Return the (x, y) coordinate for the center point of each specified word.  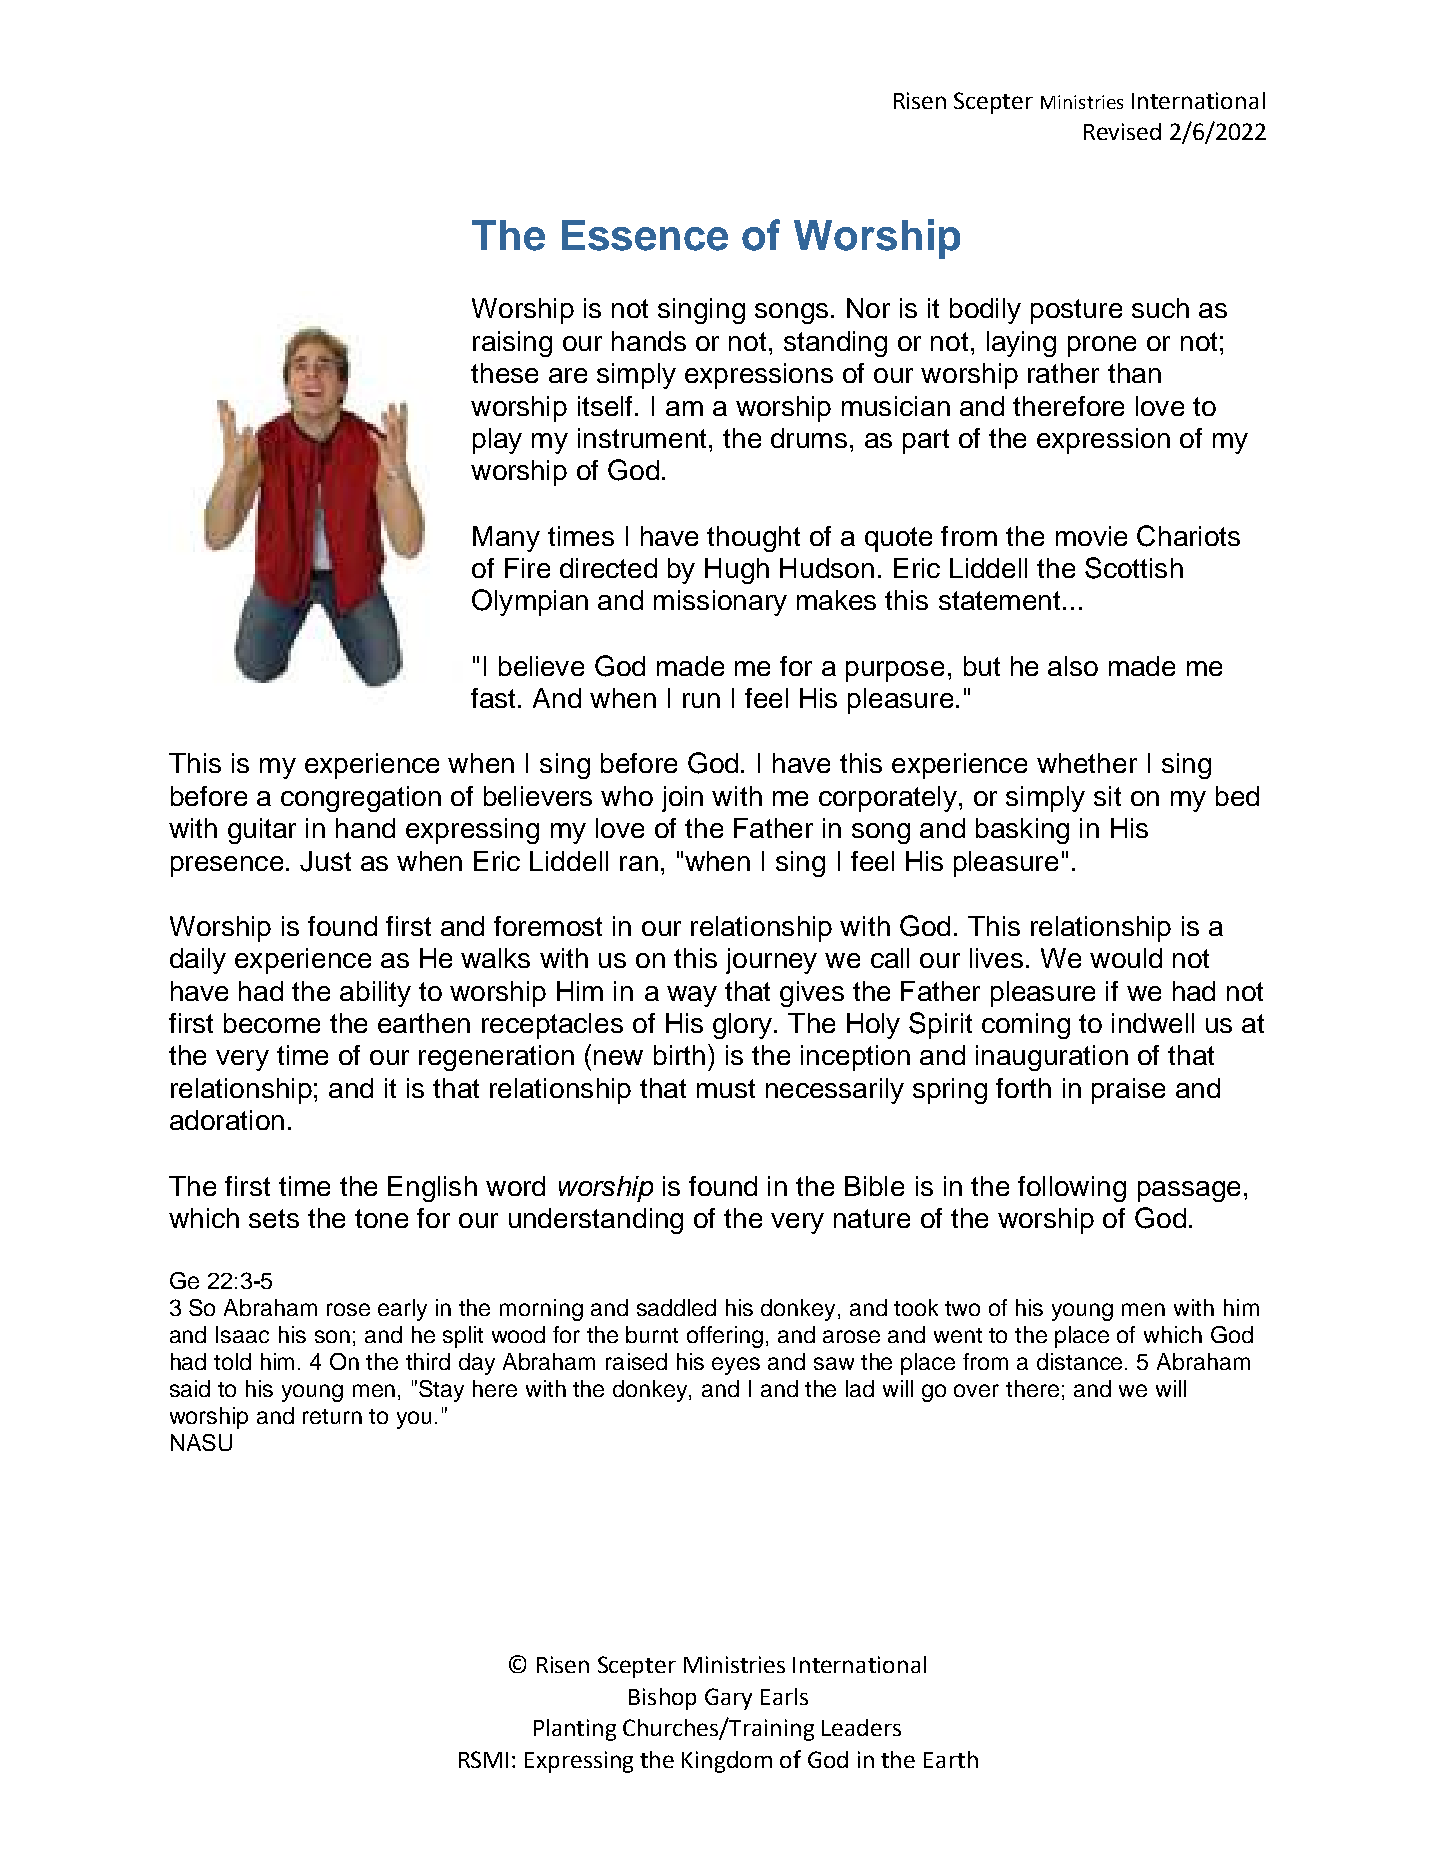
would (1126, 958)
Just (325, 861)
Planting (575, 1730)
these (504, 373)
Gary (728, 1699)
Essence (645, 235)
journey (771, 961)
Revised (1122, 131)
